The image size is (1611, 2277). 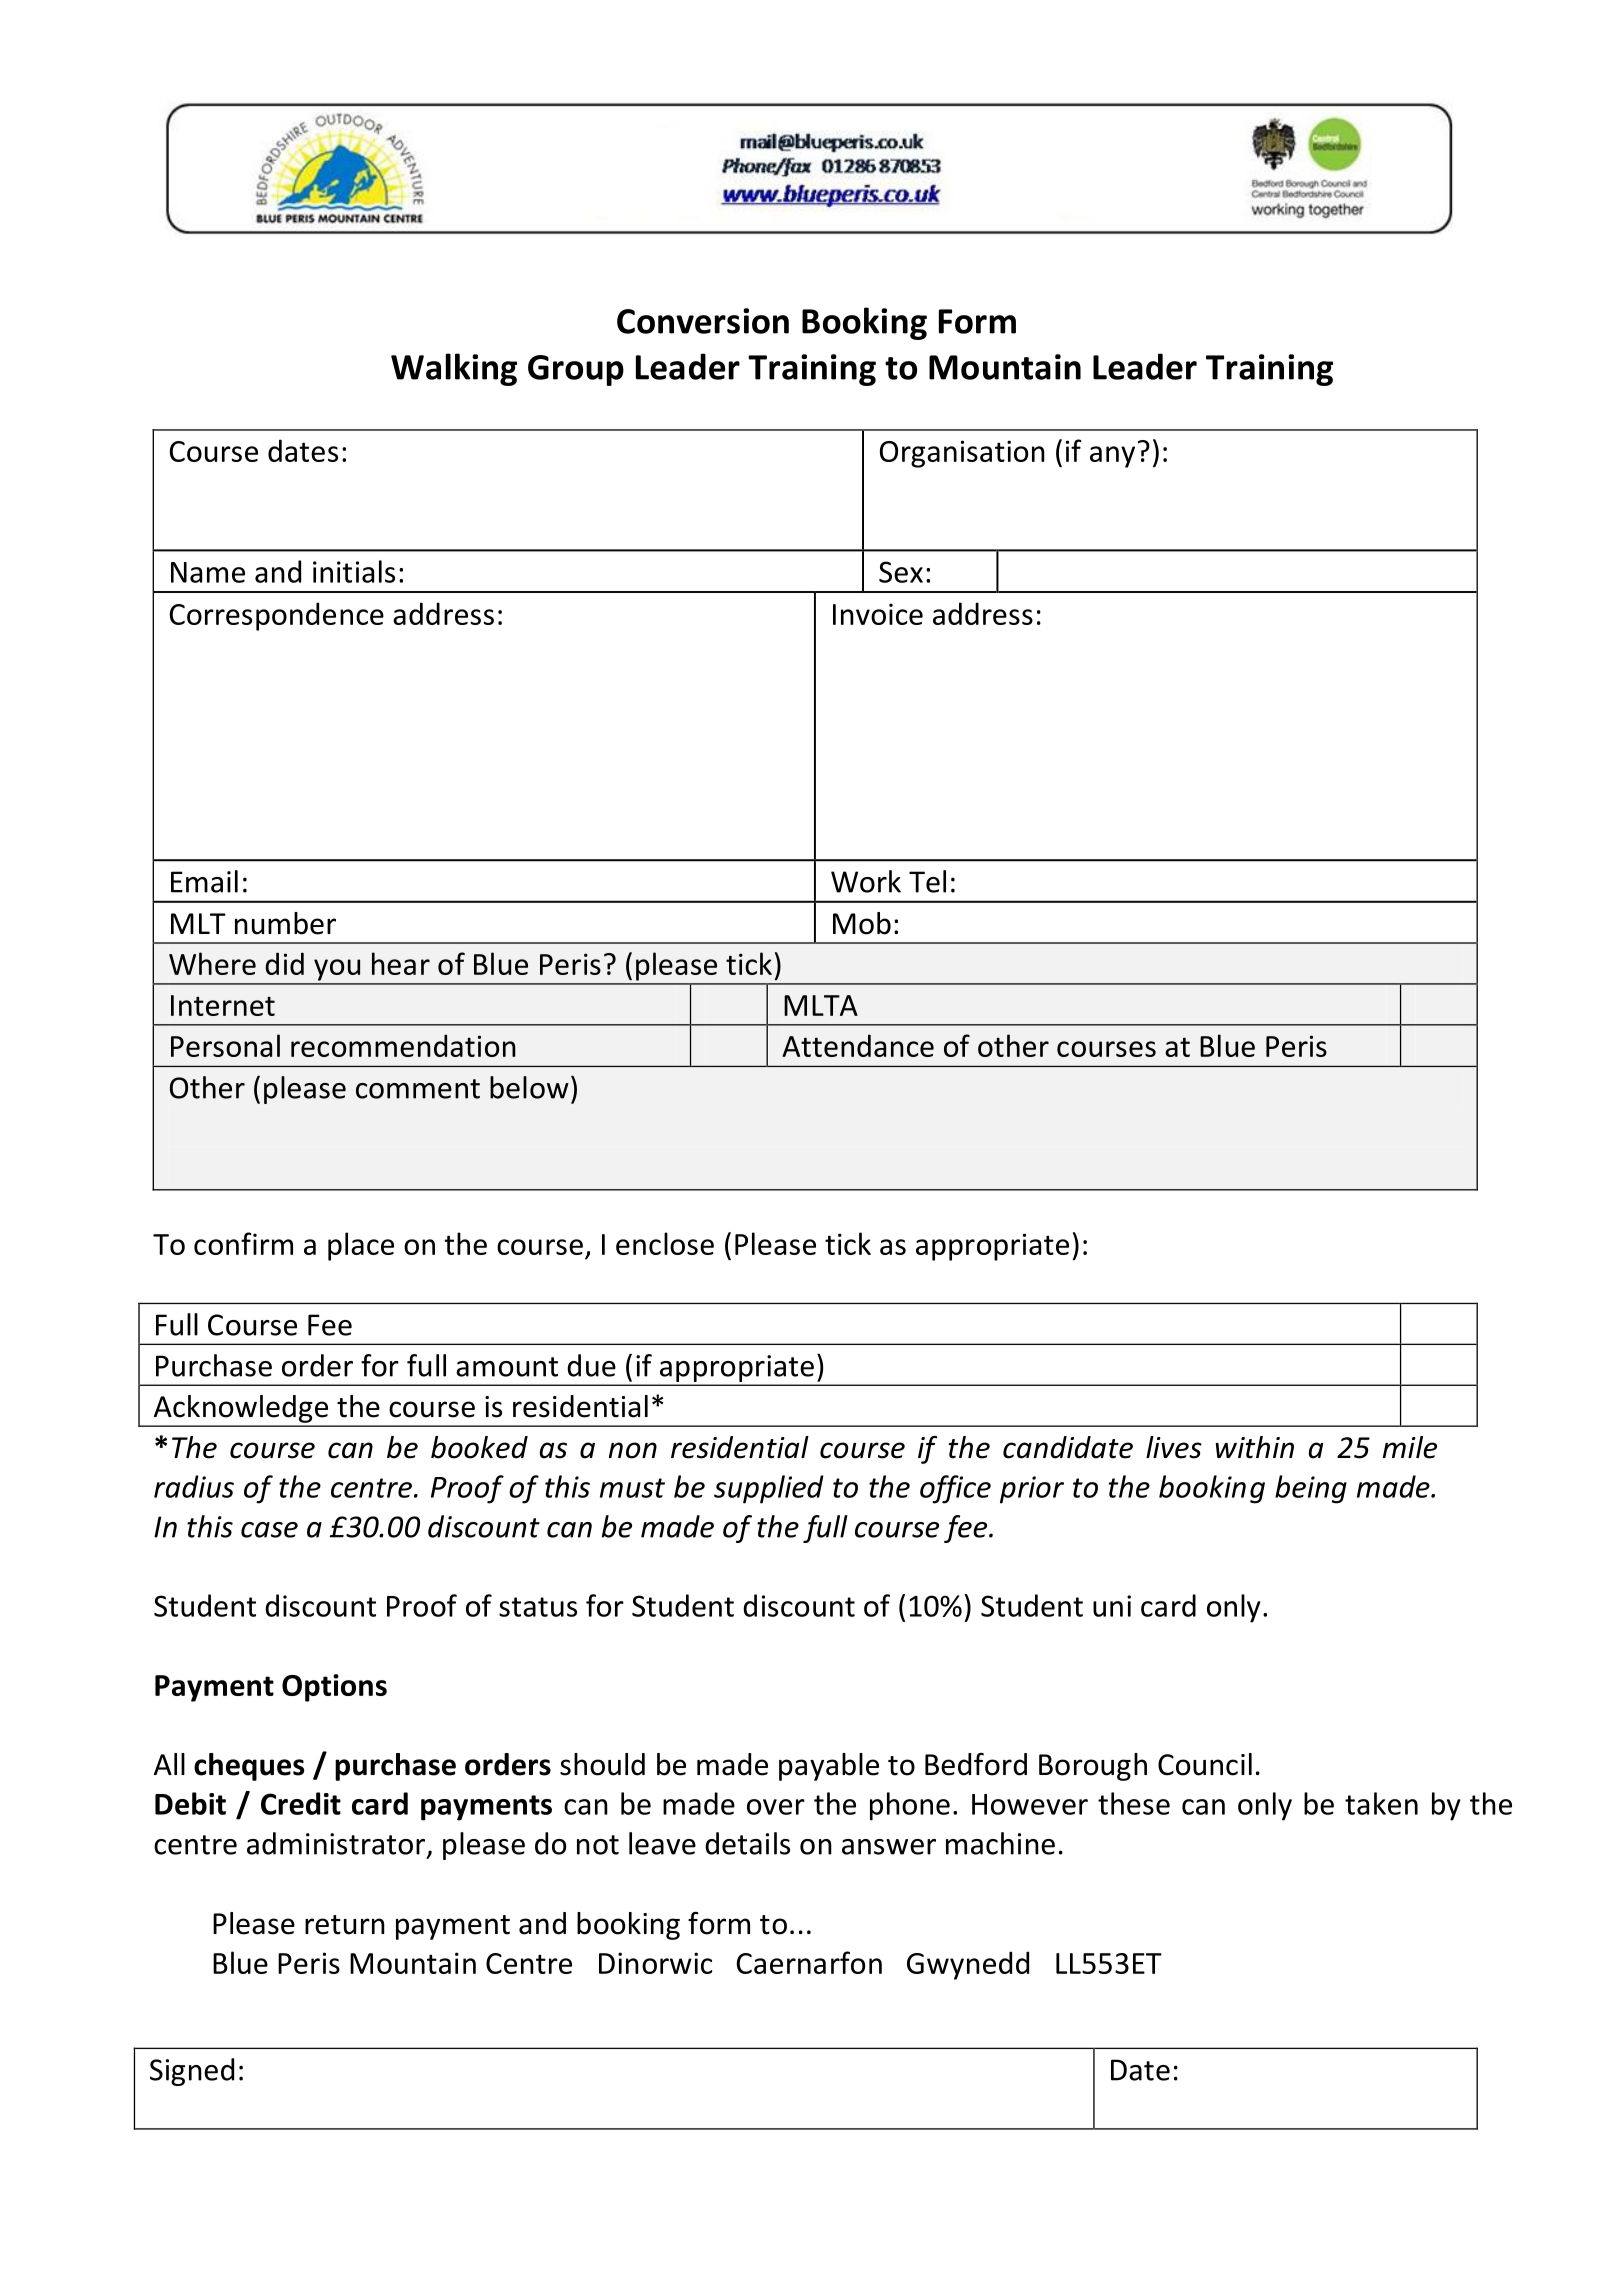 What do you see at coordinates (747, 1843) in the screenshot?
I see `details` at bounding box center [747, 1843].
